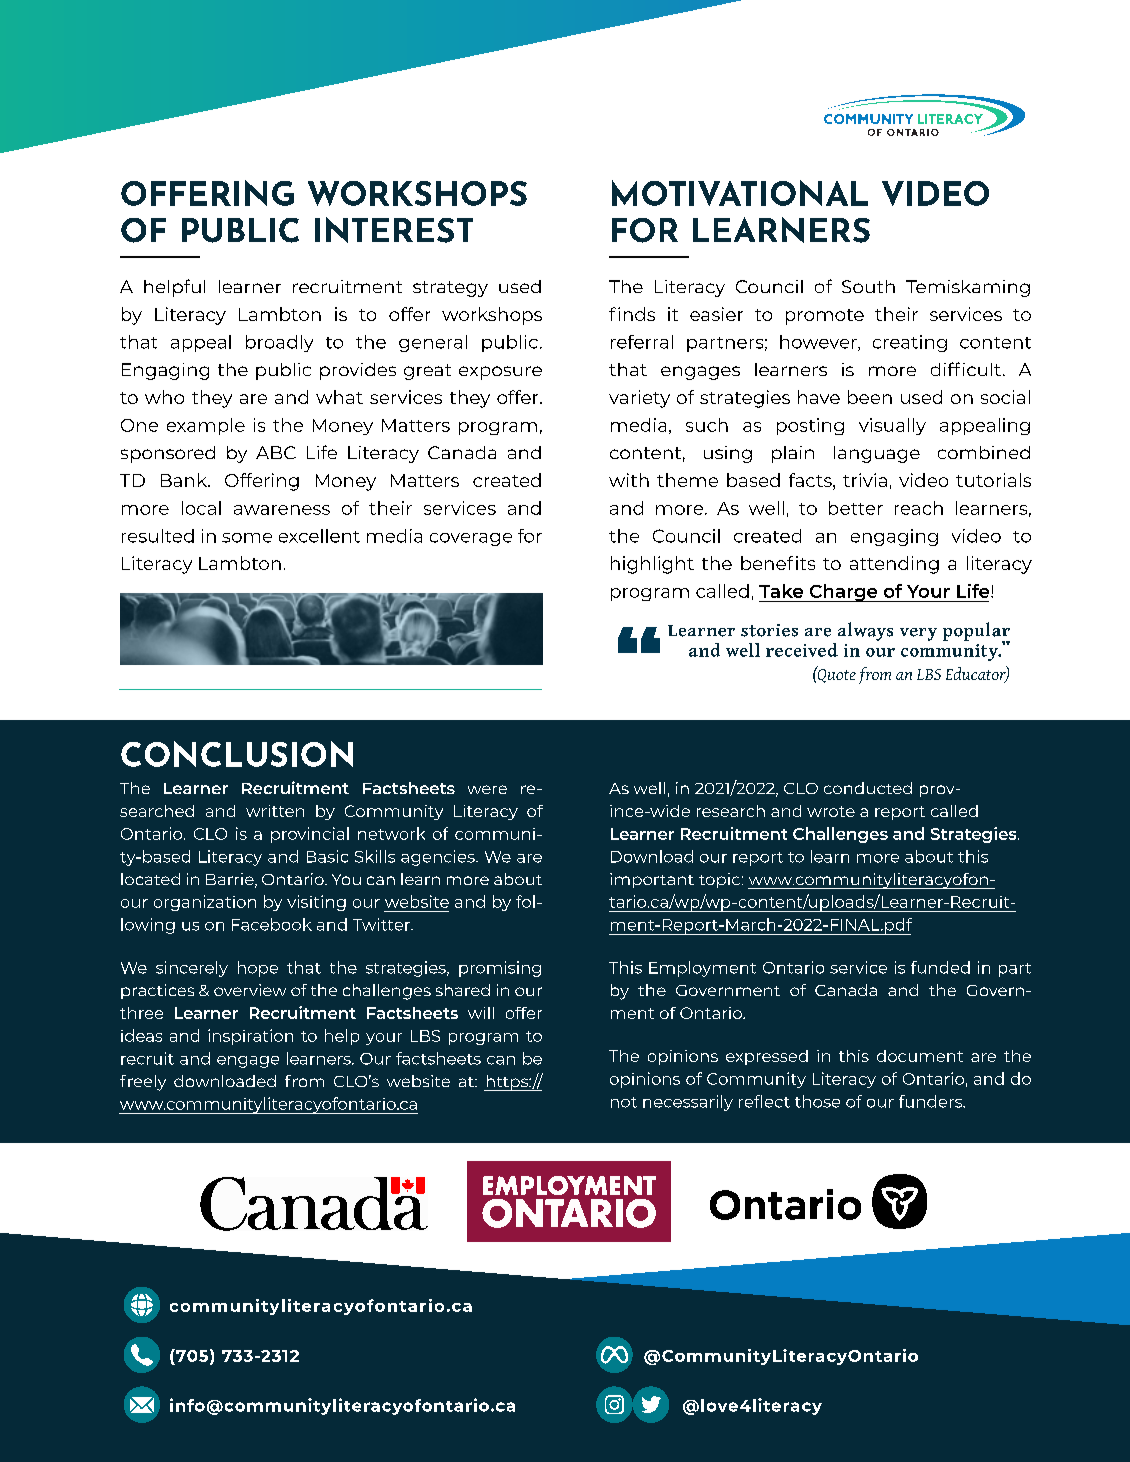  Describe the element at coordinates (247, 538) in the screenshot. I see `some` at that location.
